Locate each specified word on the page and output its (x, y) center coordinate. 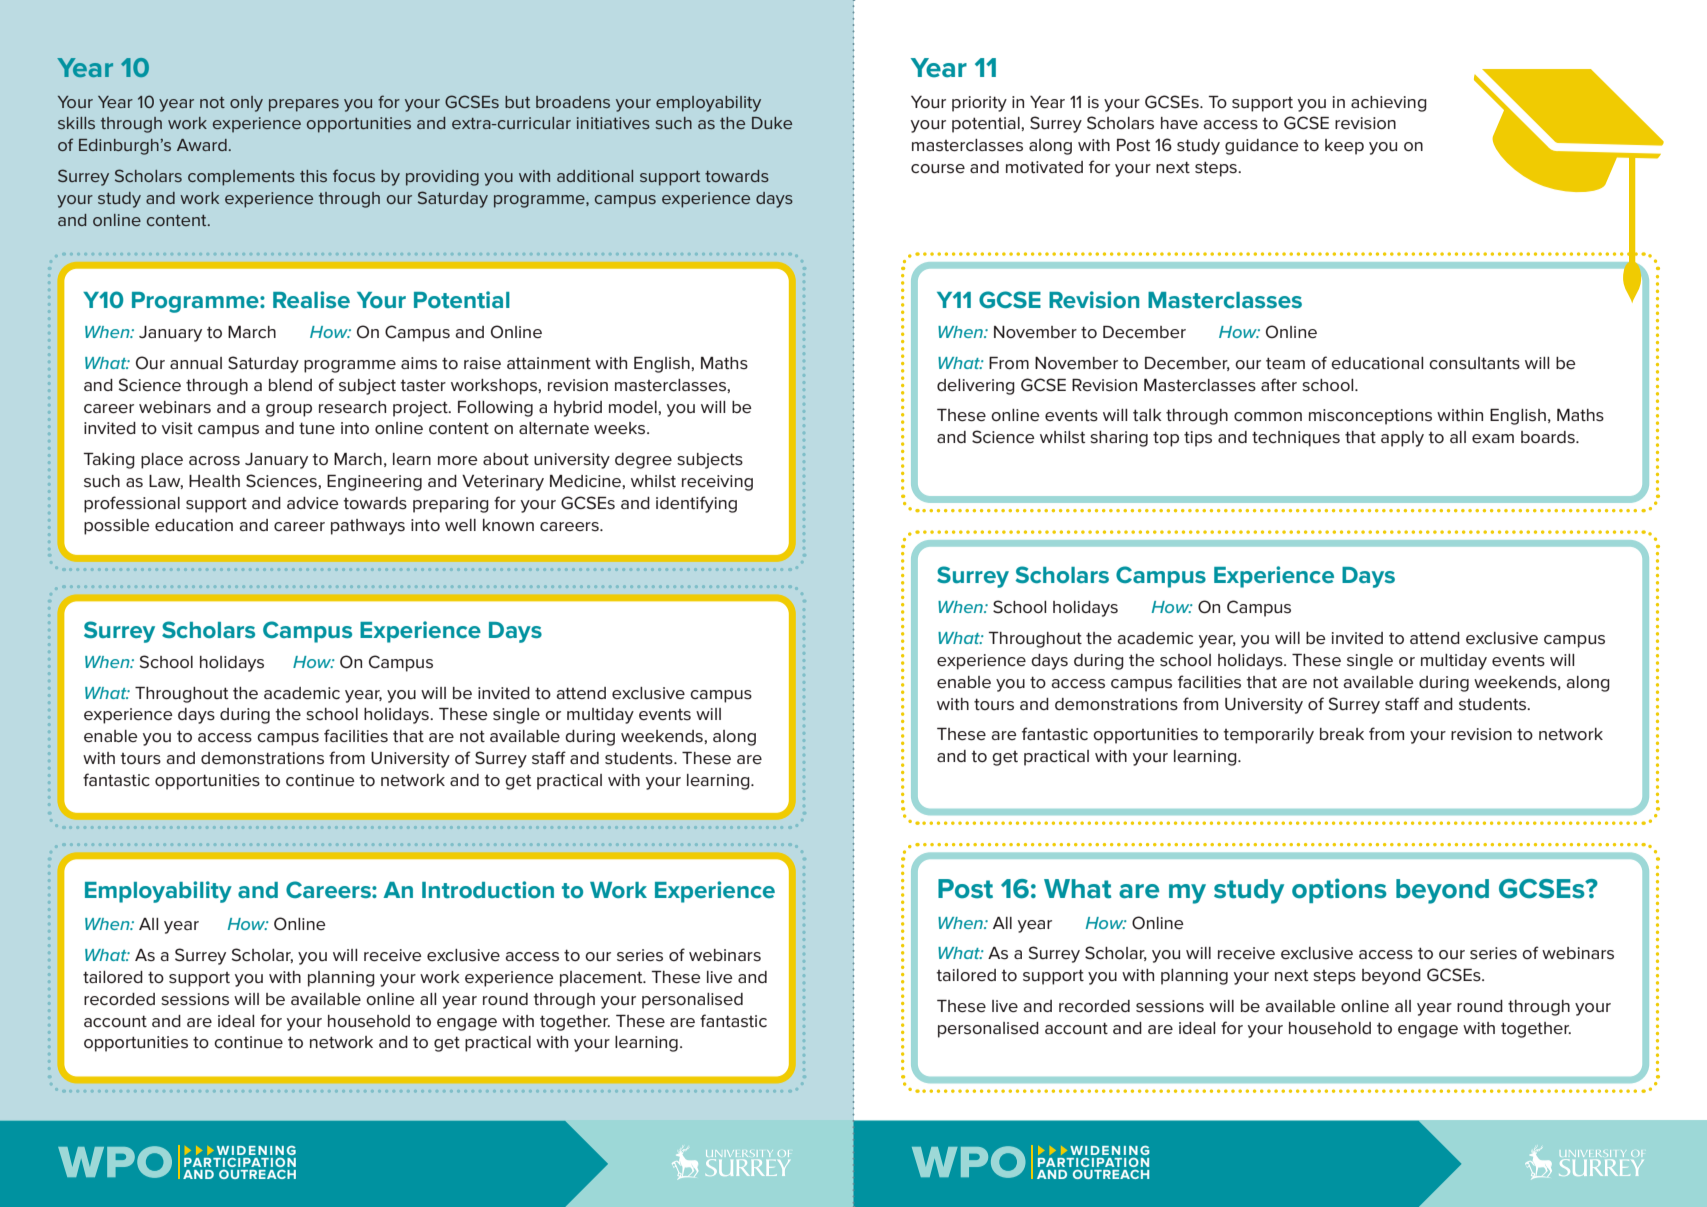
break (1342, 734)
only (246, 104)
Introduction (488, 889)
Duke (772, 123)
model (634, 407)
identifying (696, 504)
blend (290, 385)
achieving (1389, 104)
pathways (368, 527)
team (1285, 363)
